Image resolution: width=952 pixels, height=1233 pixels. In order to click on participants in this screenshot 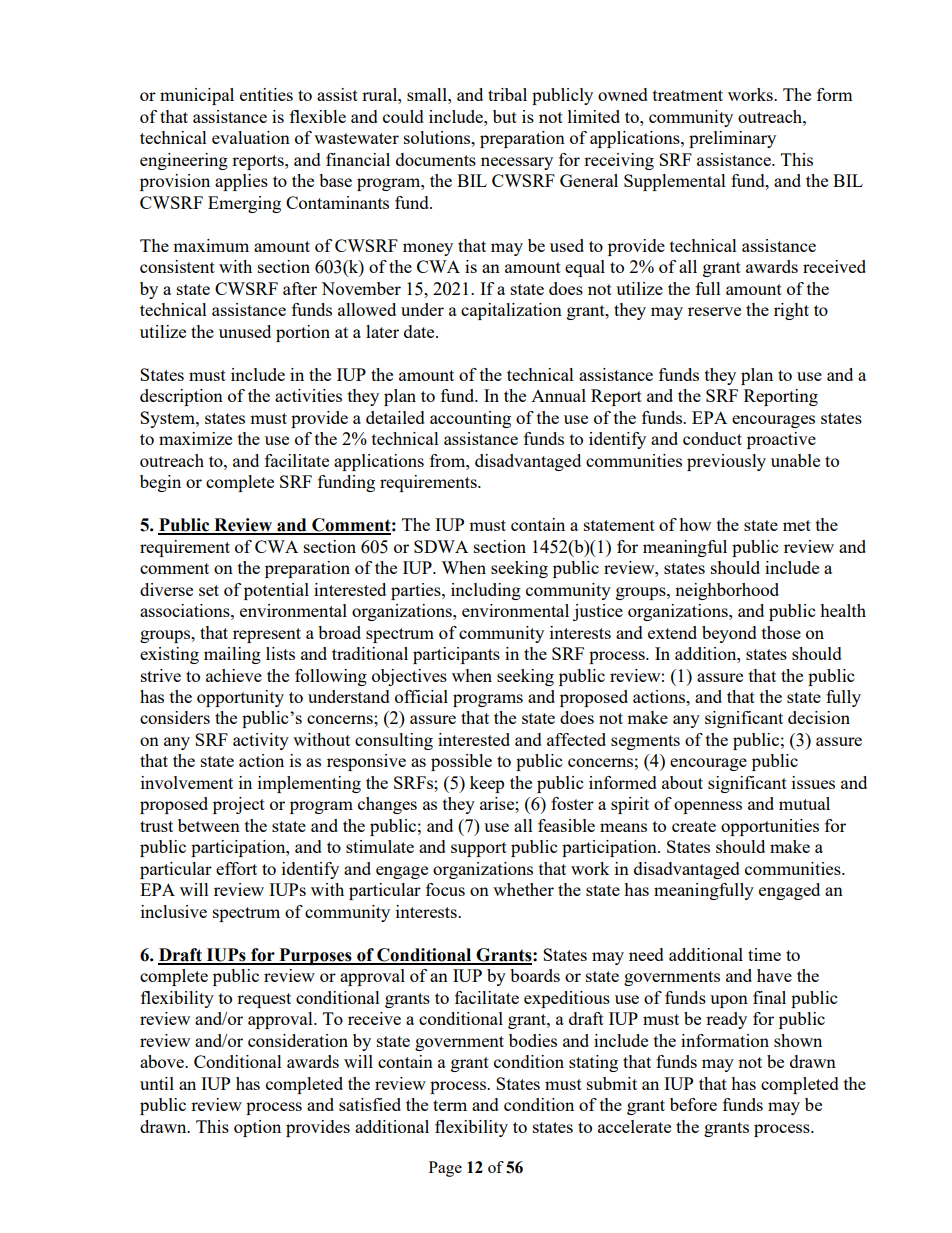, I will do `click(456, 655)`.
